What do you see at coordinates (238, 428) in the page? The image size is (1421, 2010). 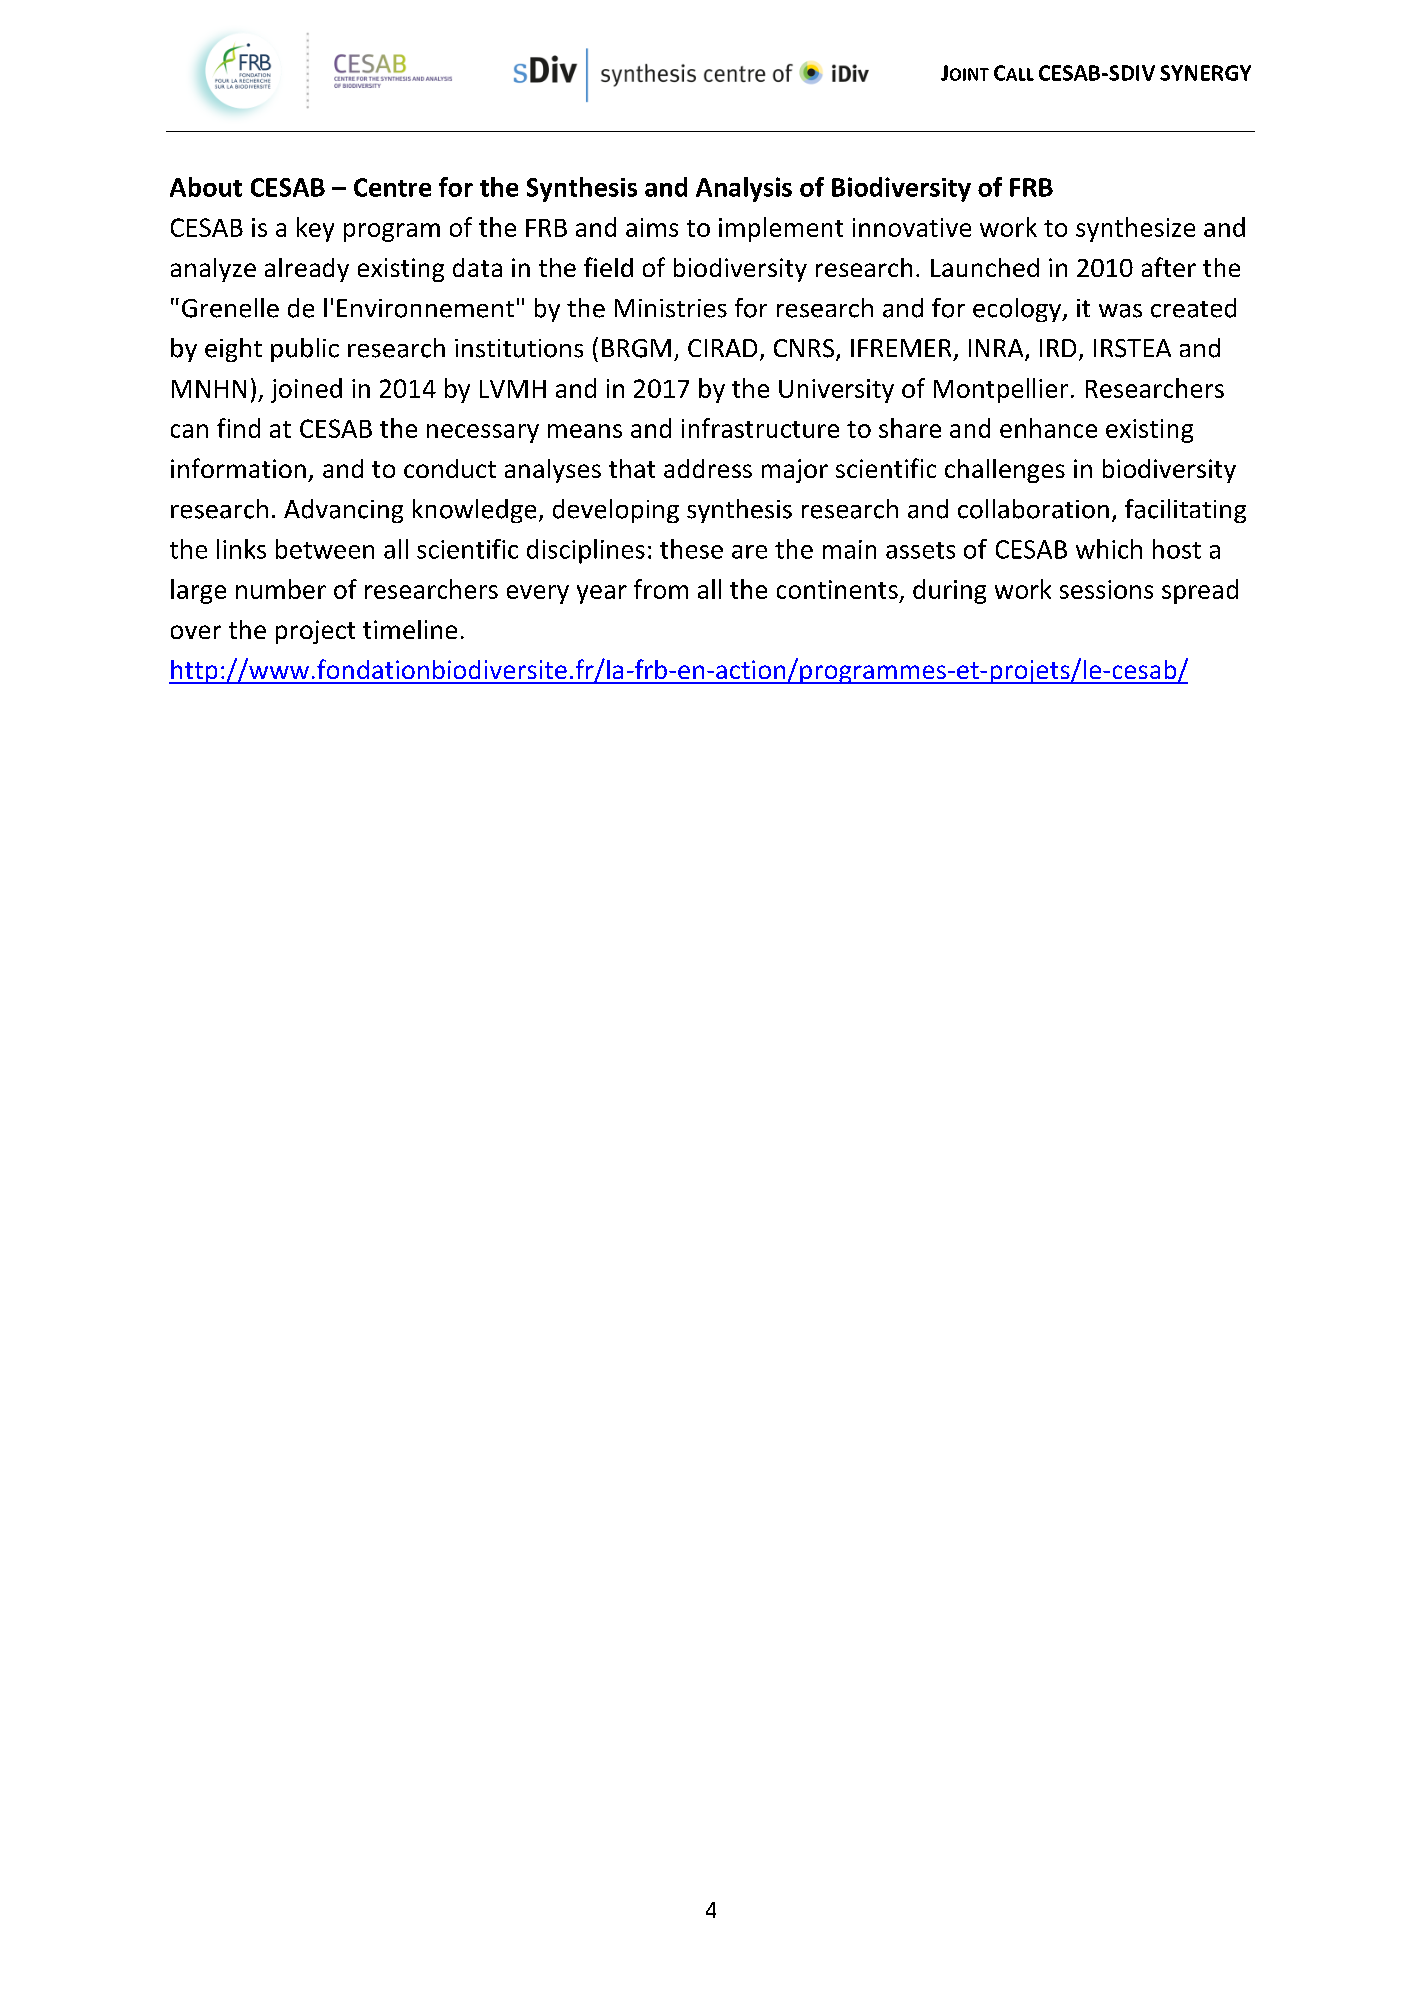 I see `find` at bounding box center [238, 428].
